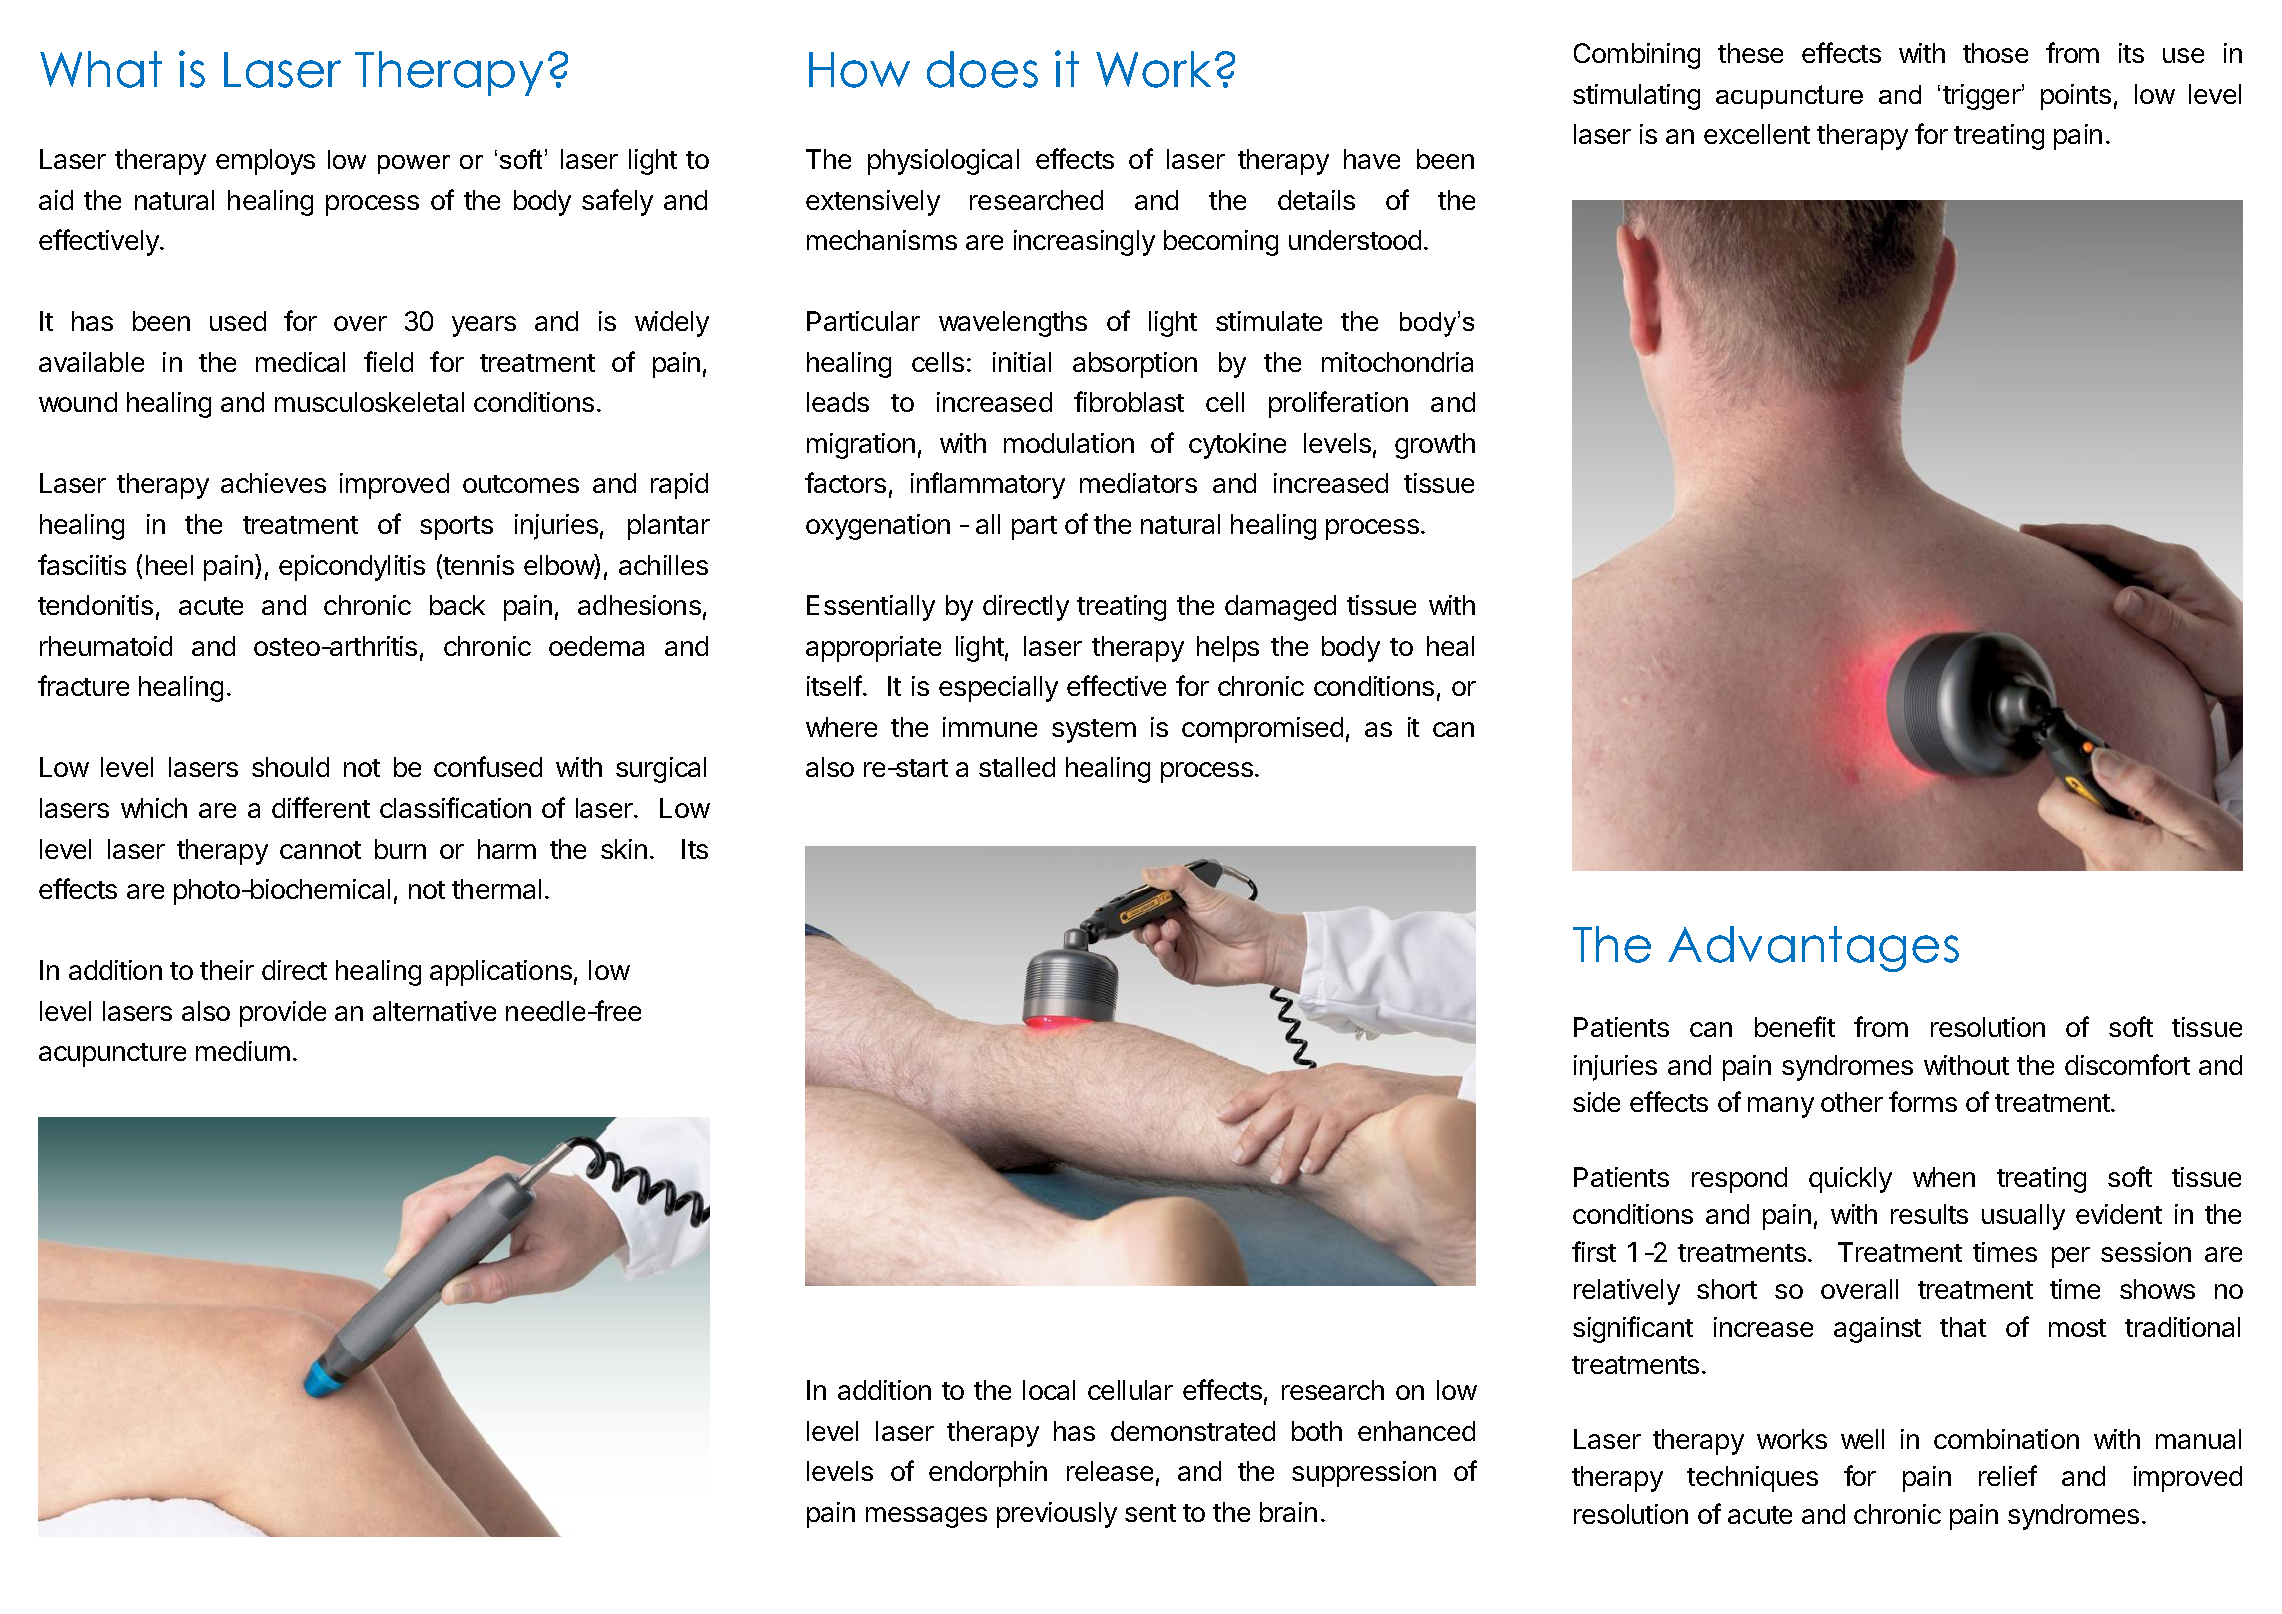 Image resolution: width=2282 pixels, height=1614 pixels. Describe the element at coordinates (1923, 1101) in the page. I see `forms` at that location.
